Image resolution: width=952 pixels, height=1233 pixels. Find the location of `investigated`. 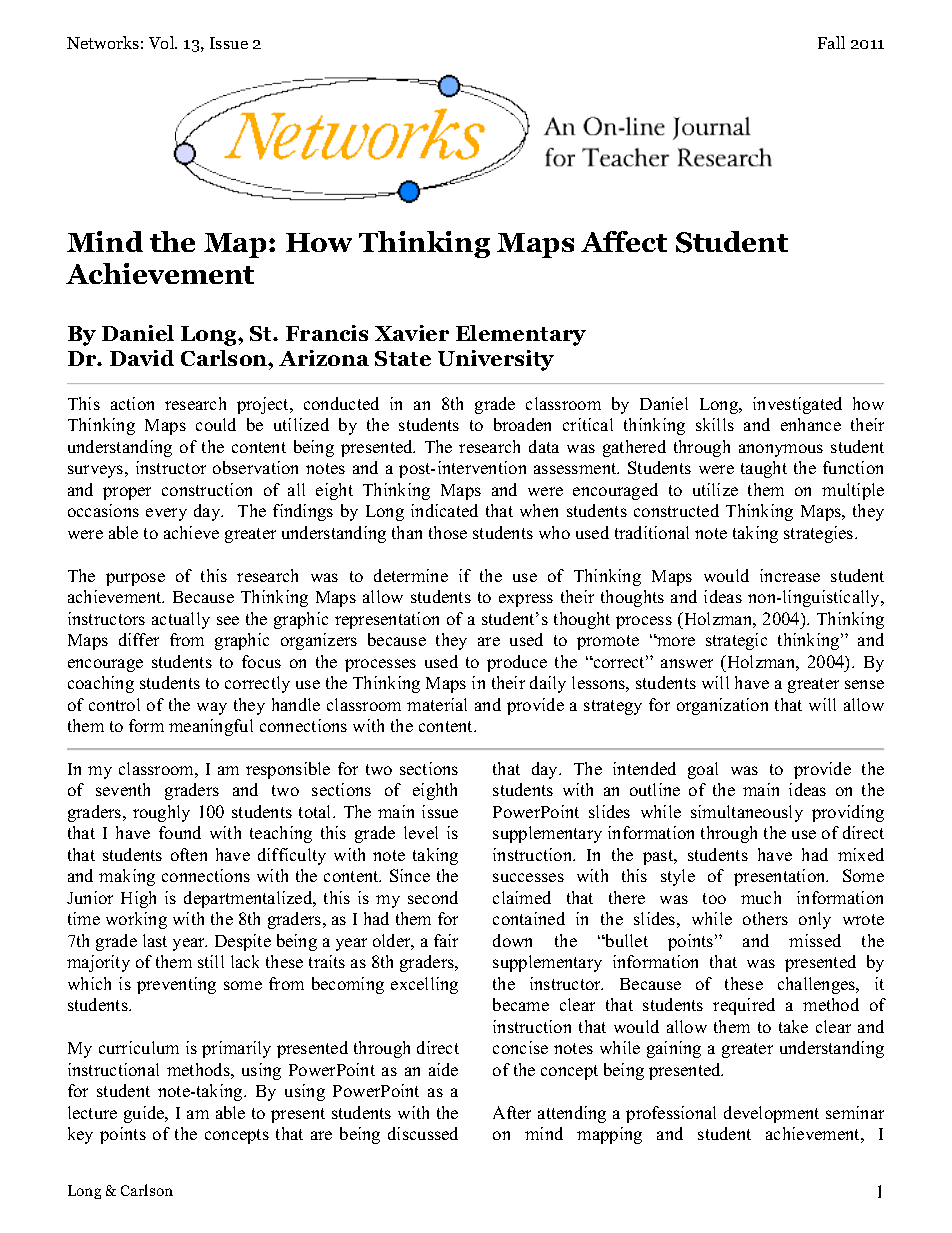

investigated is located at coordinates (797, 405).
